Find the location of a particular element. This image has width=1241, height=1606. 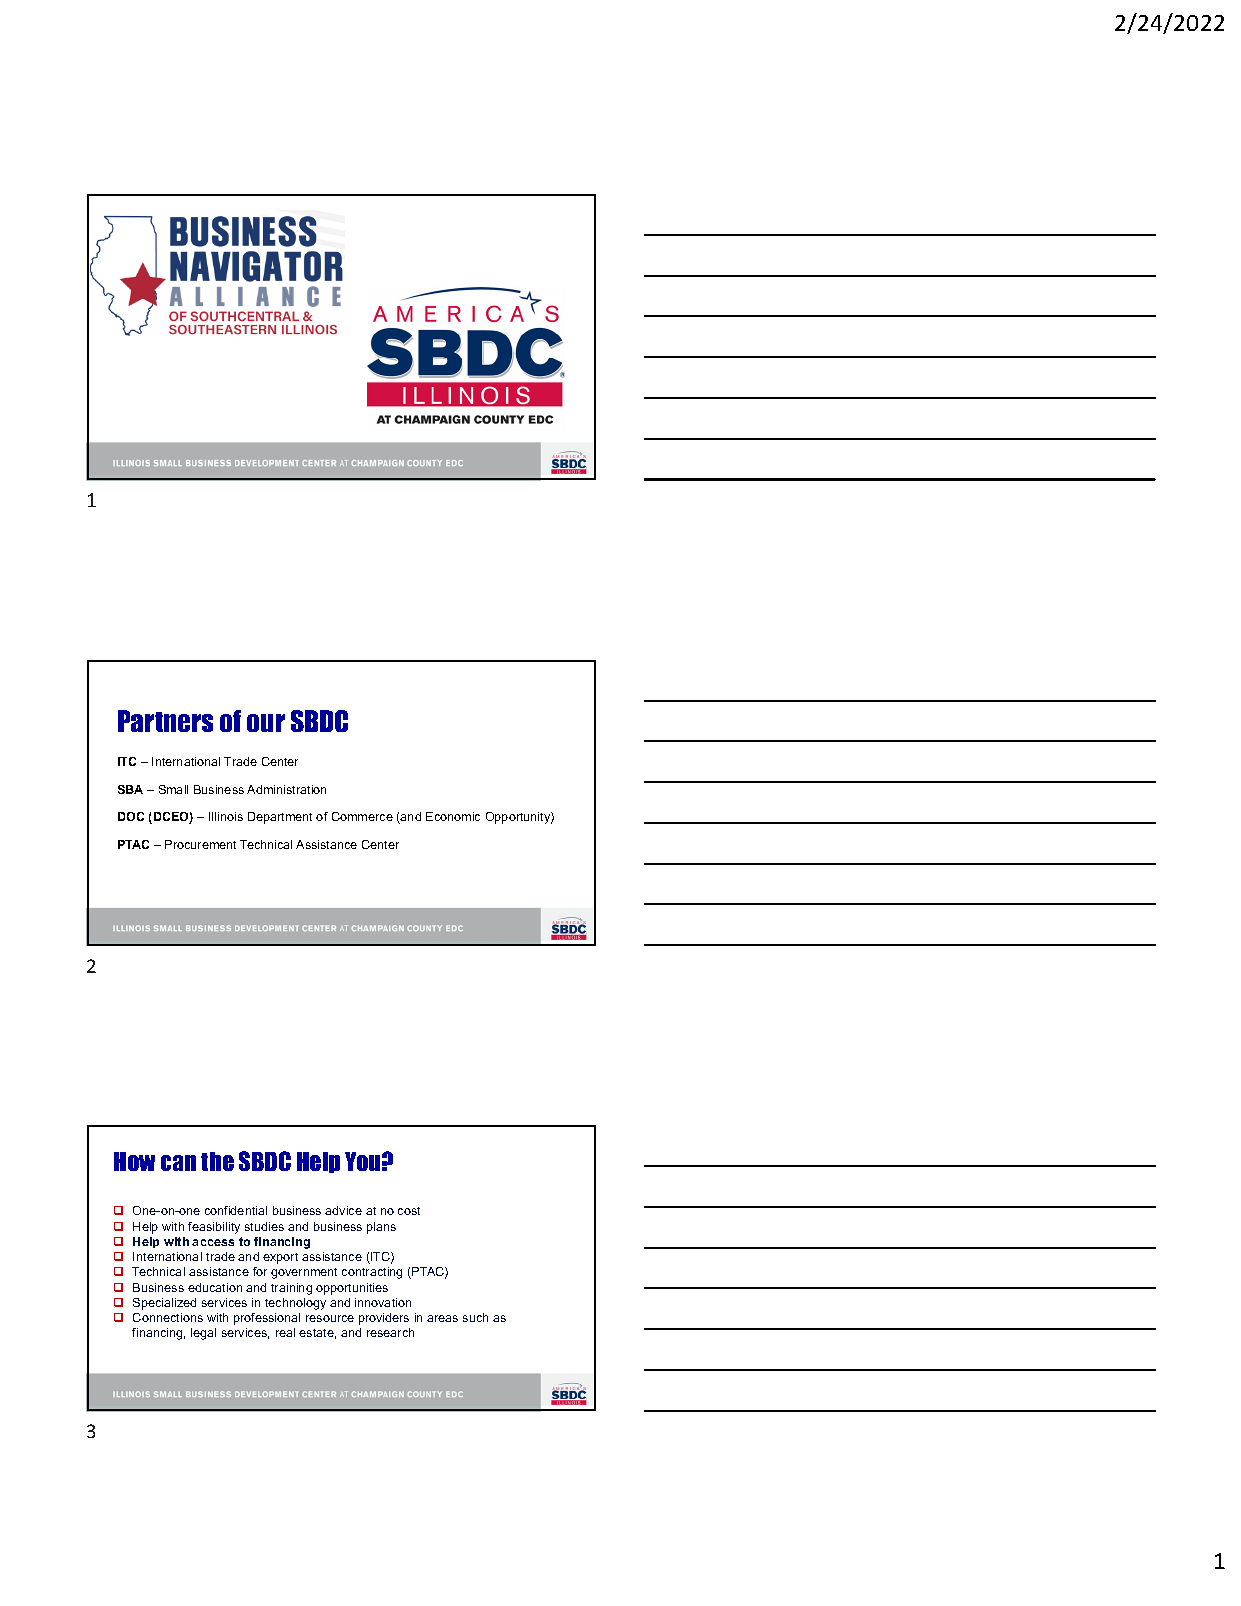

areas is located at coordinates (442, 1318).
